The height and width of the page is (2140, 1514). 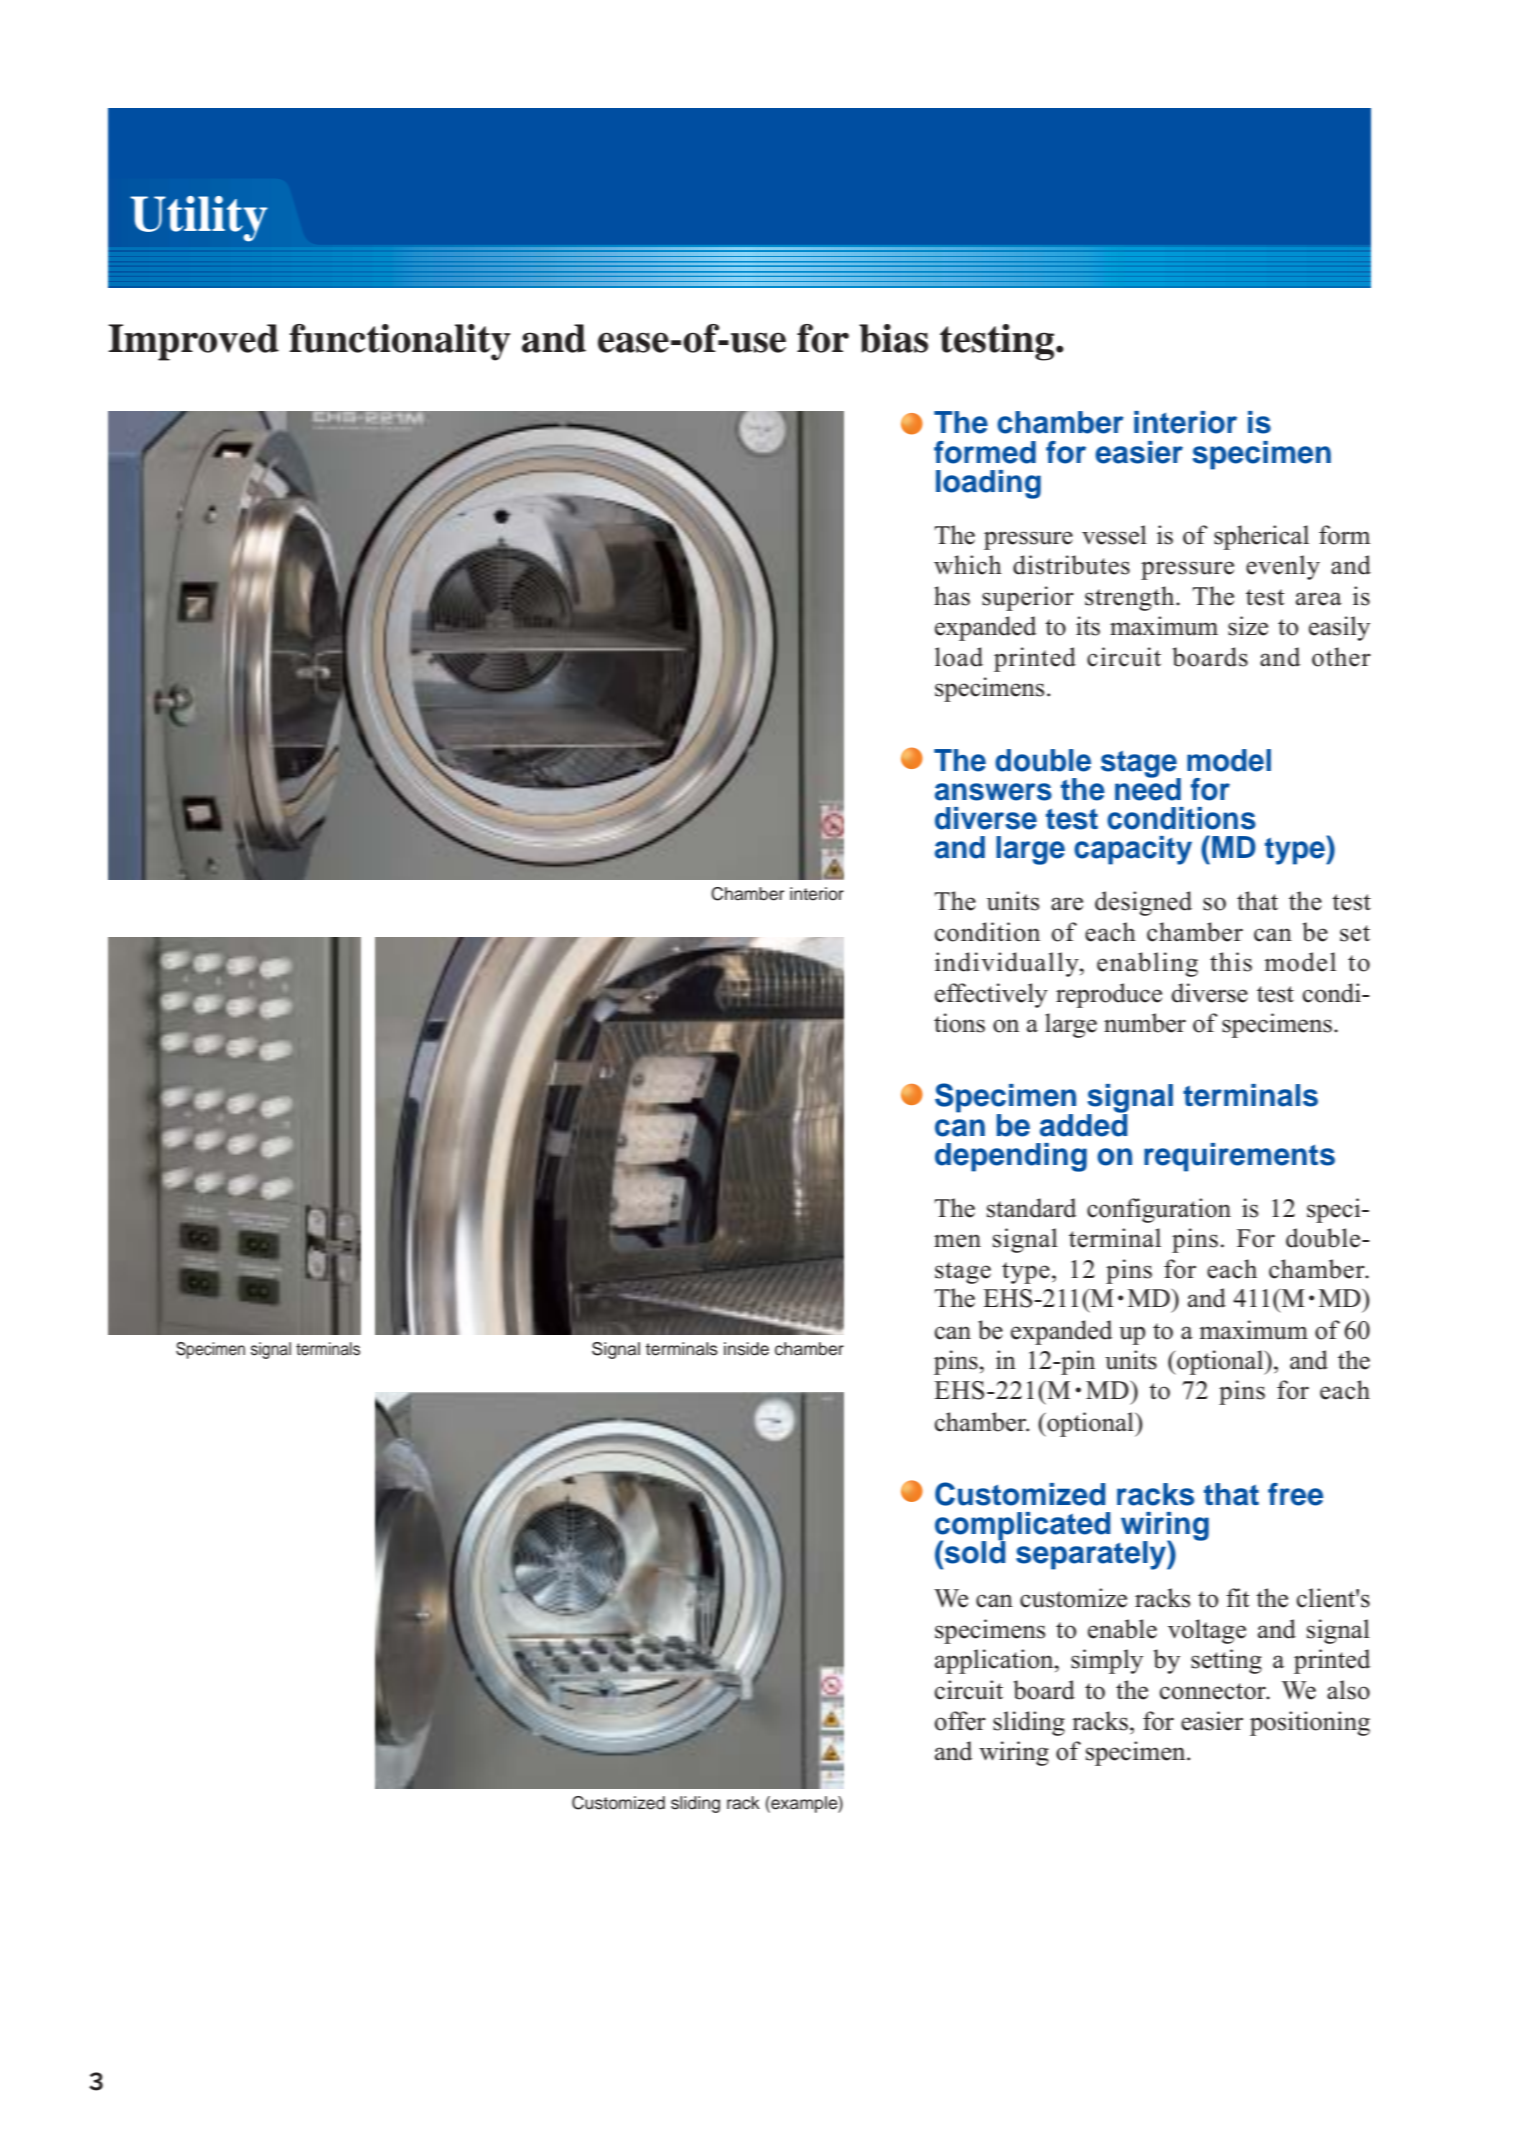 What do you see at coordinates (400, 342) in the page?
I see `functionality` at bounding box center [400, 342].
